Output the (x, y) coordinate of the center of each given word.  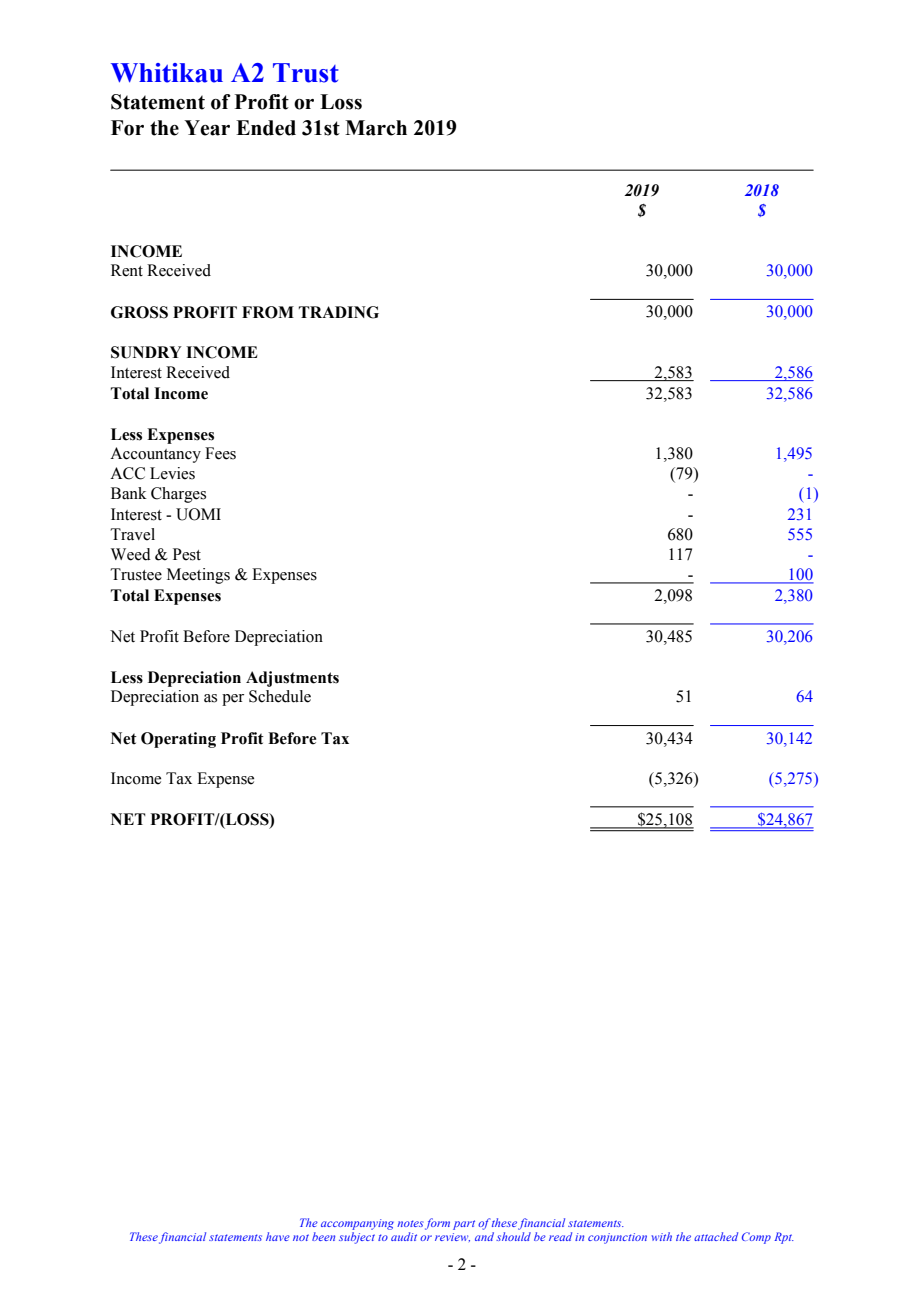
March (376, 128)
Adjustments (292, 679)
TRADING (339, 312)
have (278, 1236)
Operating (178, 740)
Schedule (280, 696)
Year (207, 128)
